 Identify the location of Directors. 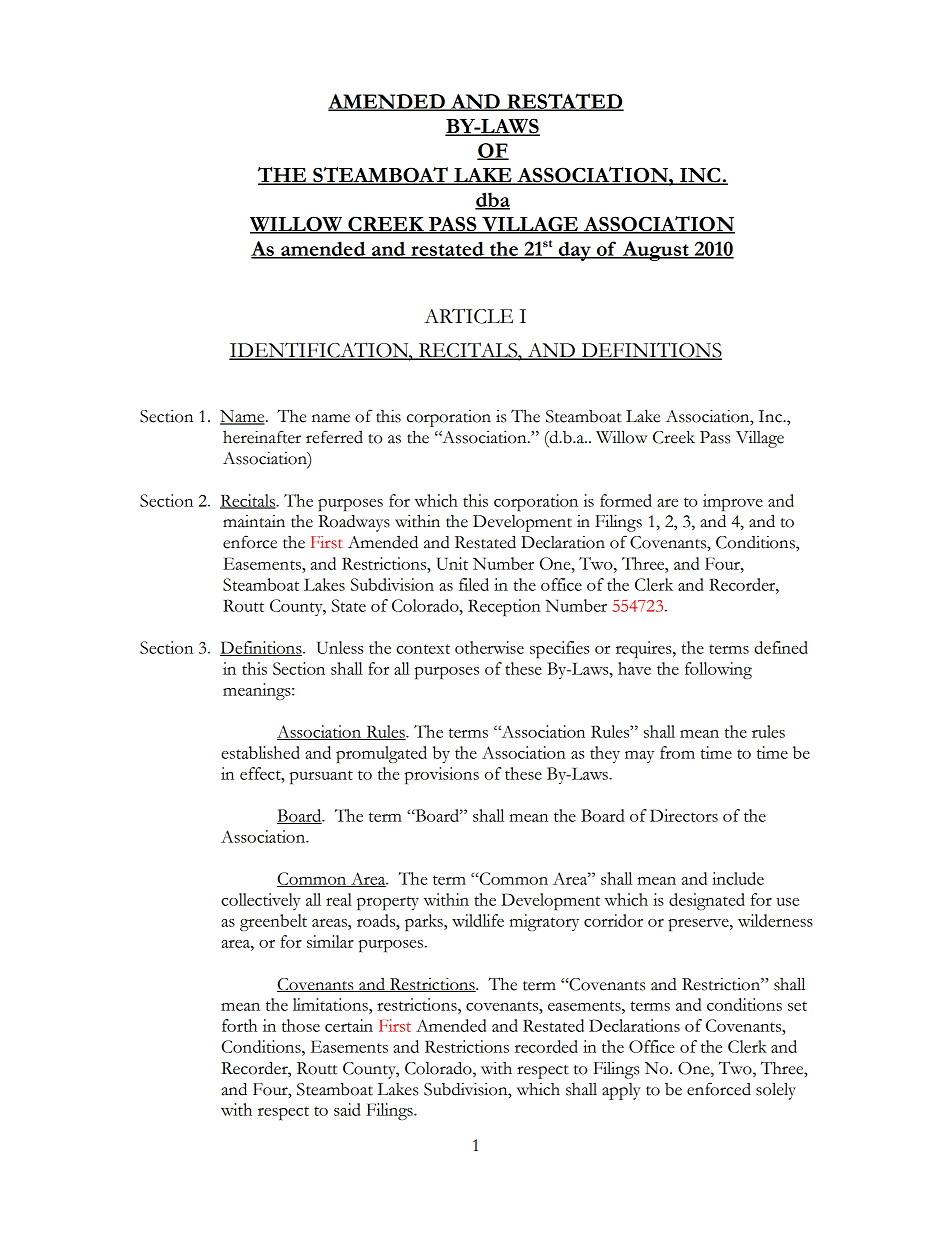
(684, 815).
